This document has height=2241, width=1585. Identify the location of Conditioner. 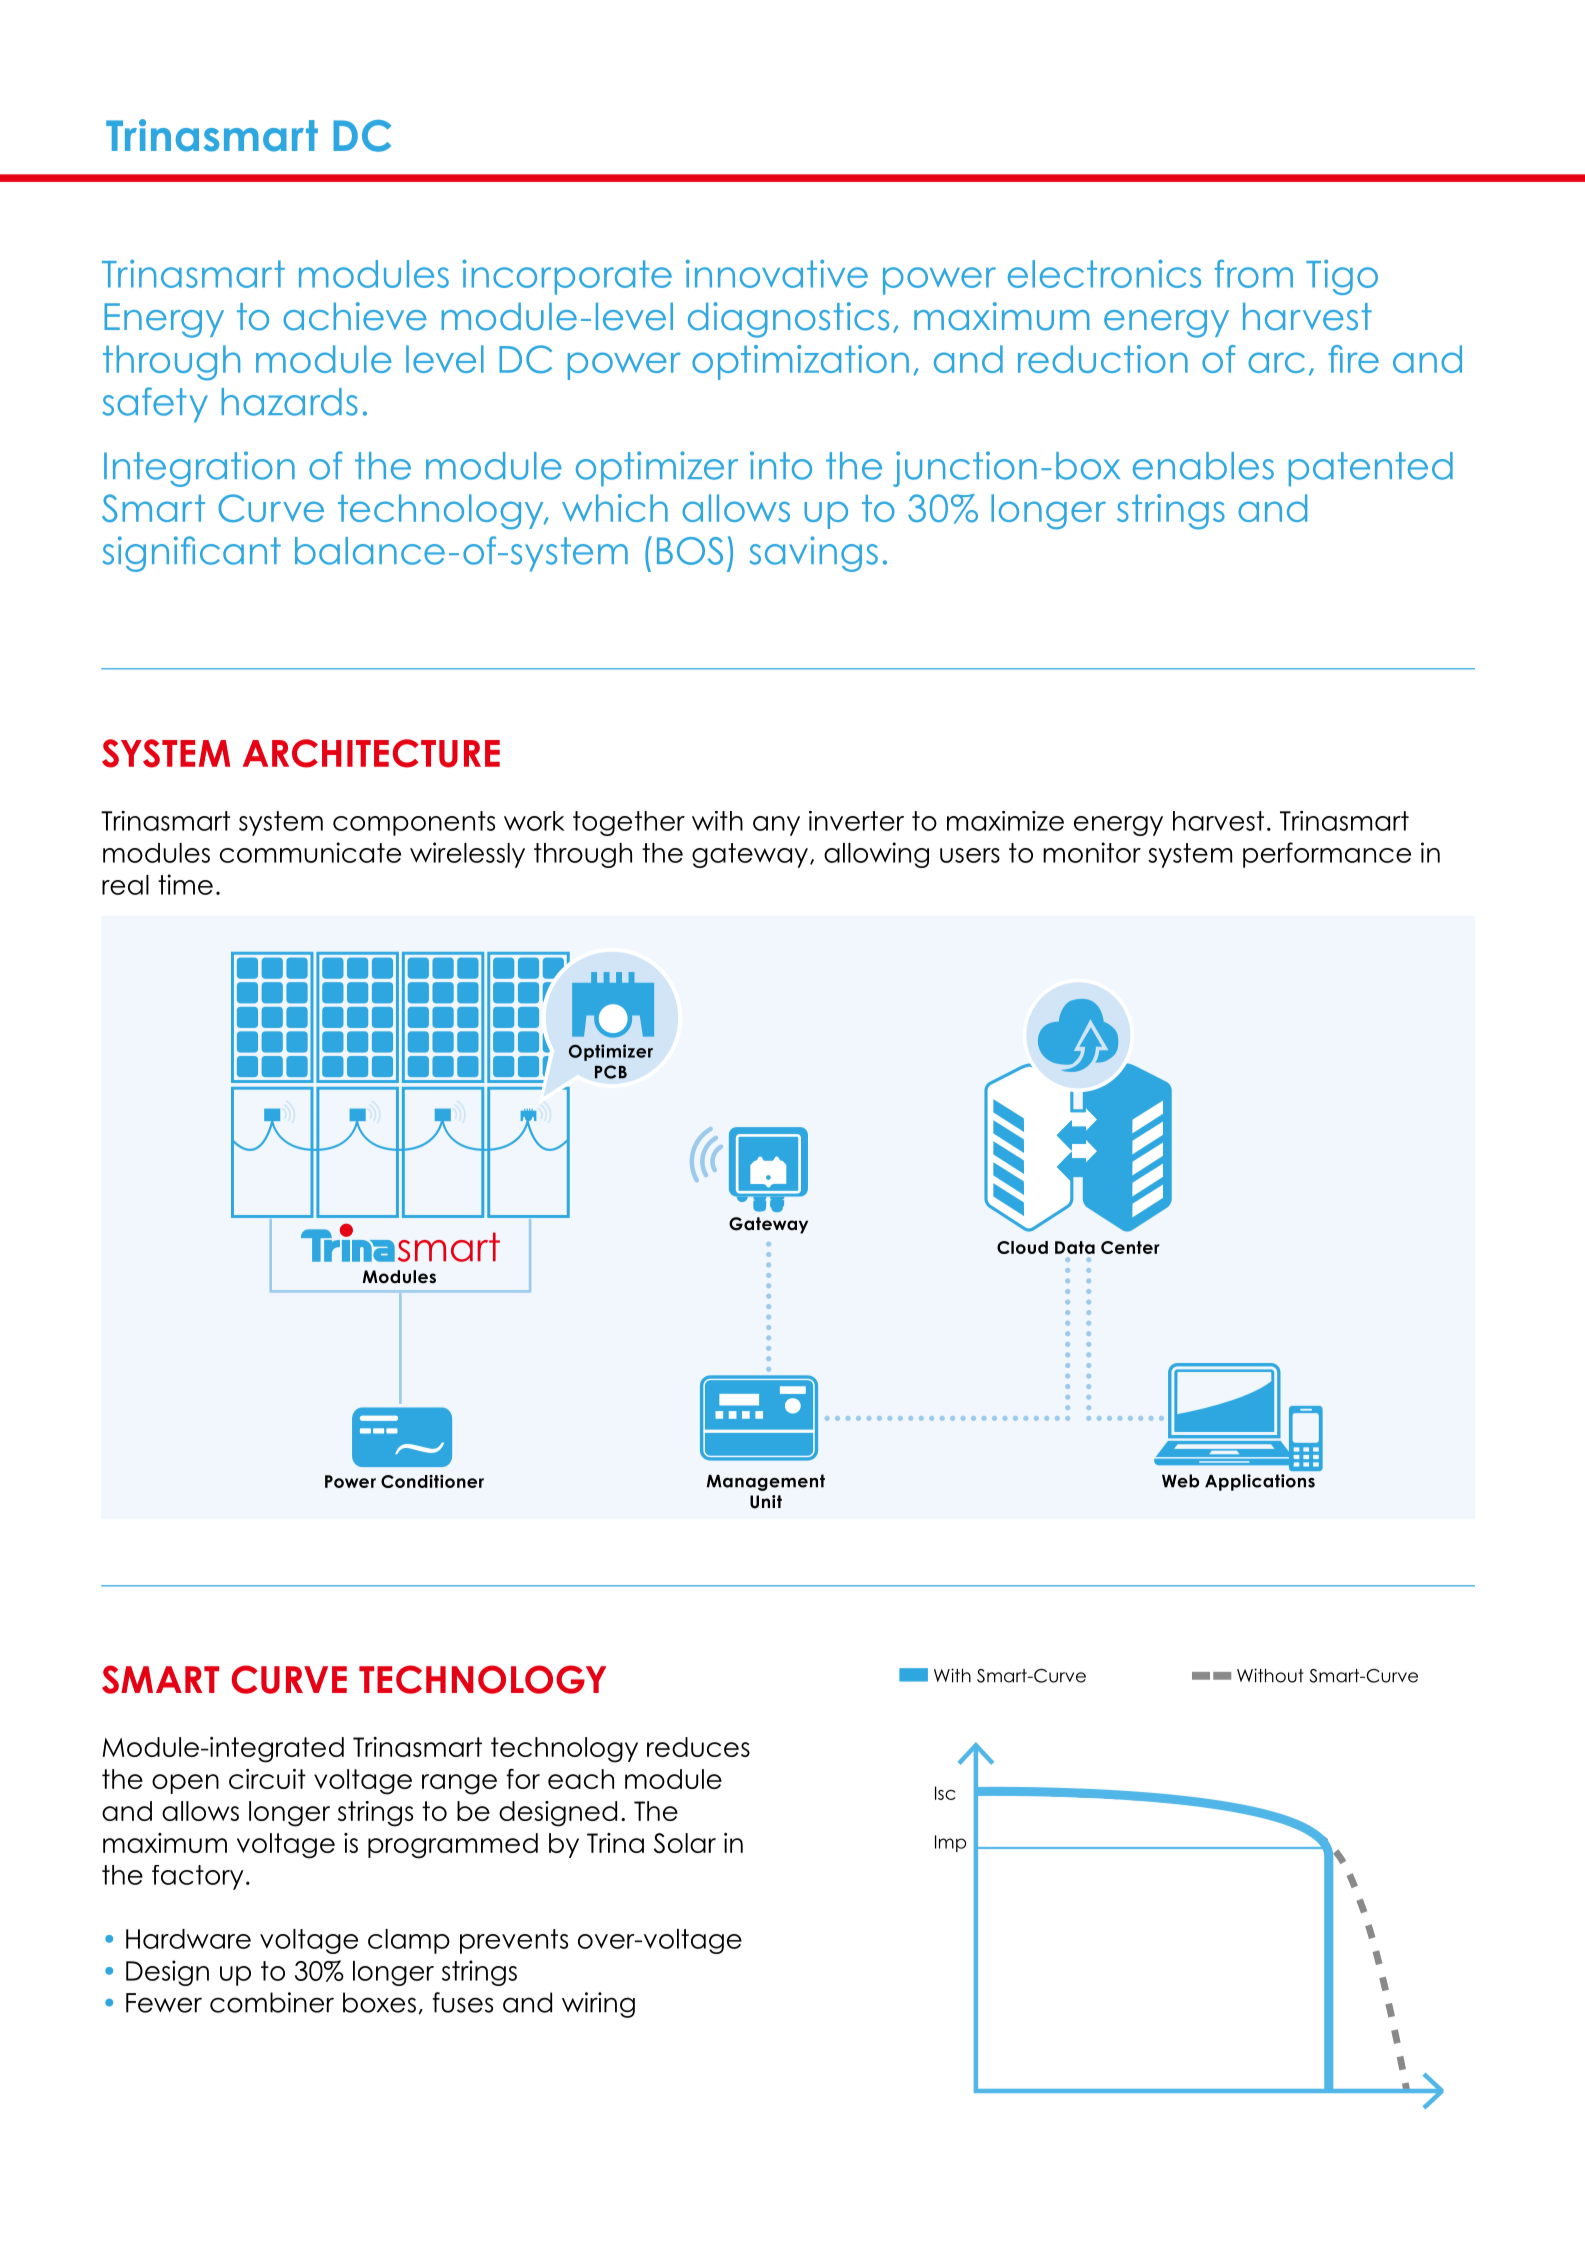
(432, 1481).
